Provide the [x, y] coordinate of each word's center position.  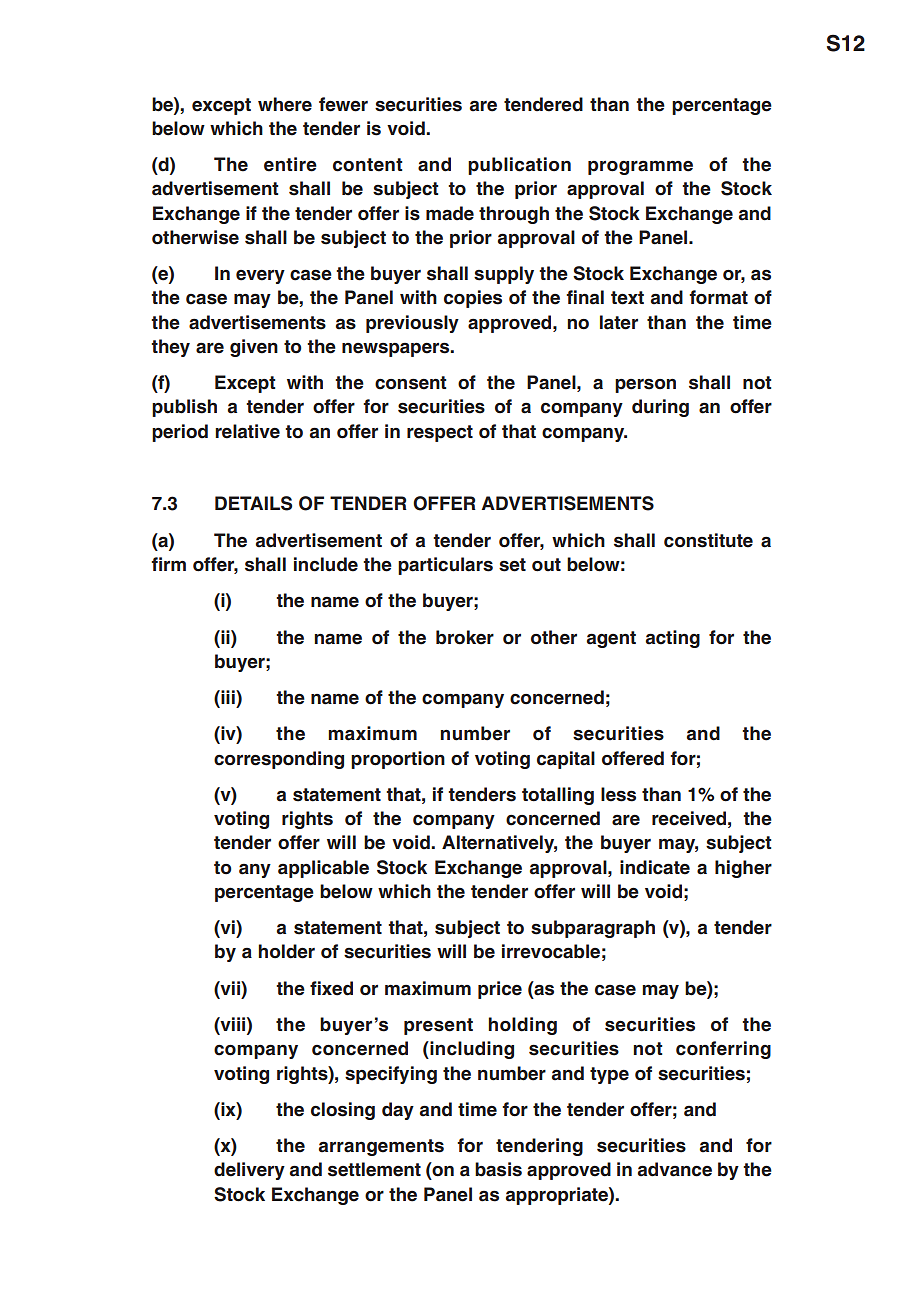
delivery [249, 1171]
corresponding [279, 760]
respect [440, 433]
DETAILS [253, 503]
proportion [398, 760]
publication [519, 166]
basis [498, 1169]
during [660, 408]
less [618, 794]
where [285, 104]
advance [675, 1169]
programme [640, 168]
